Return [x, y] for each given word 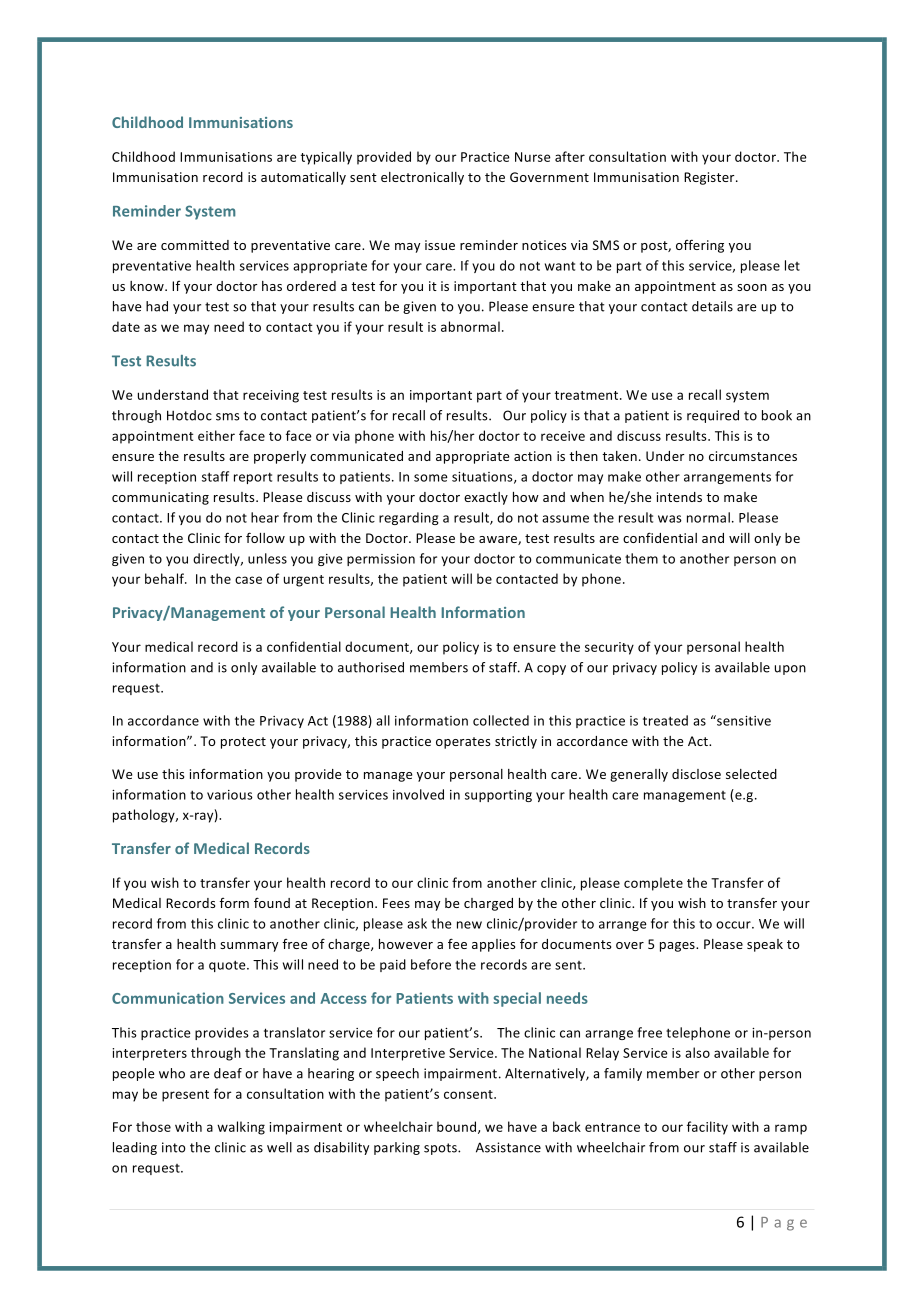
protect [243, 743]
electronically [422, 178]
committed [195, 245]
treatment [588, 395]
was [670, 519]
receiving [271, 396]
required [713, 416]
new [469, 925]
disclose [696, 774]
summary [249, 947]
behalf [166, 578]
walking [241, 1128]
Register [710, 178]
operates [463, 743]
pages [678, 947]
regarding [409, 518]
